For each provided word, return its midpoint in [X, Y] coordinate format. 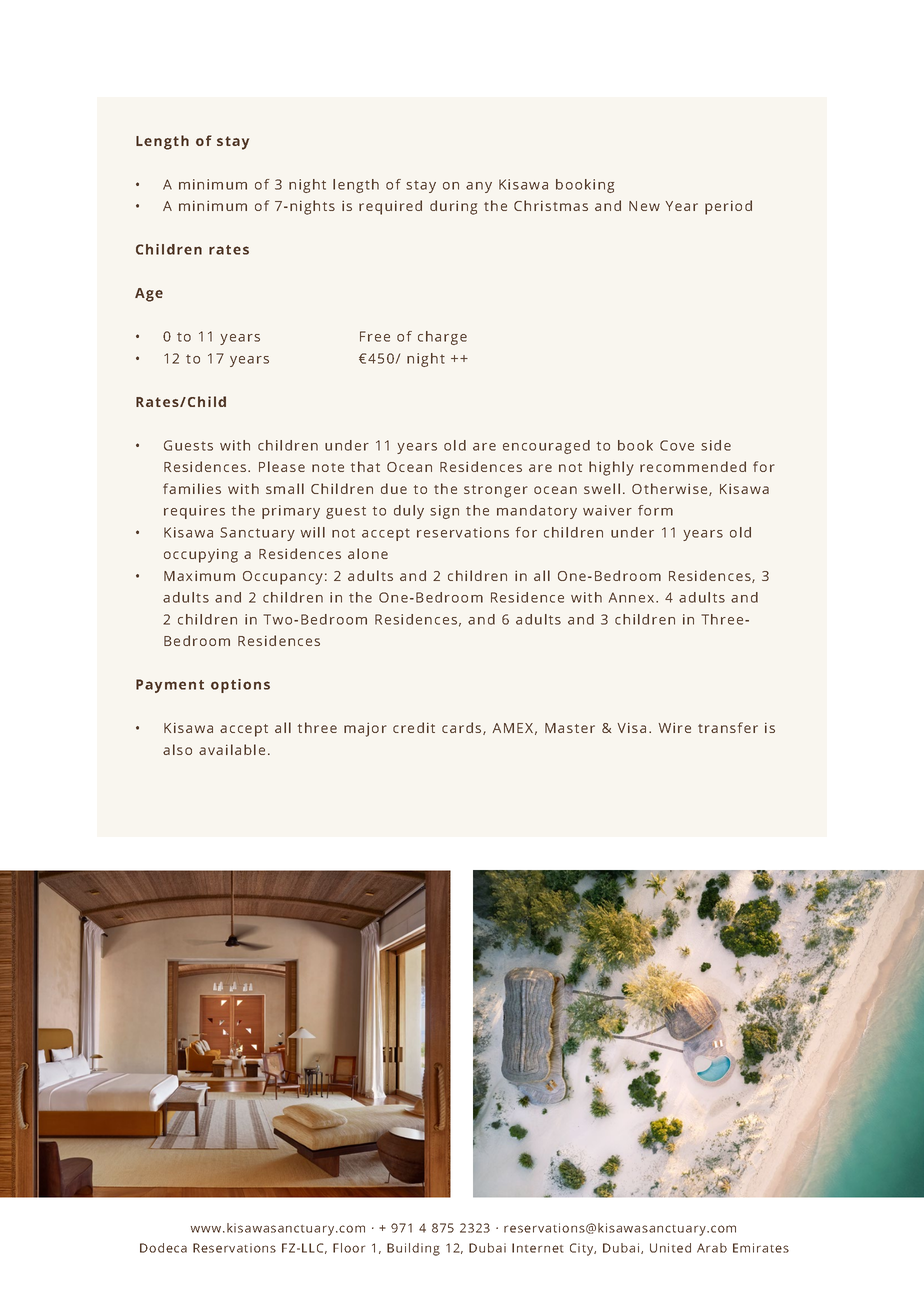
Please [282, 466]
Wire [675, 727]
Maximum [199, 575]
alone [368, 553]
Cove [677, 445]
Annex [633, 597]
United [670, 1248]
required [390, 207]
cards [463, 728]
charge [442, 338]
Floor [349, 1248]
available [232, 749]
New [644, 206]
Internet [538, 1248]
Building [413, 1249]
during [453, 207]
